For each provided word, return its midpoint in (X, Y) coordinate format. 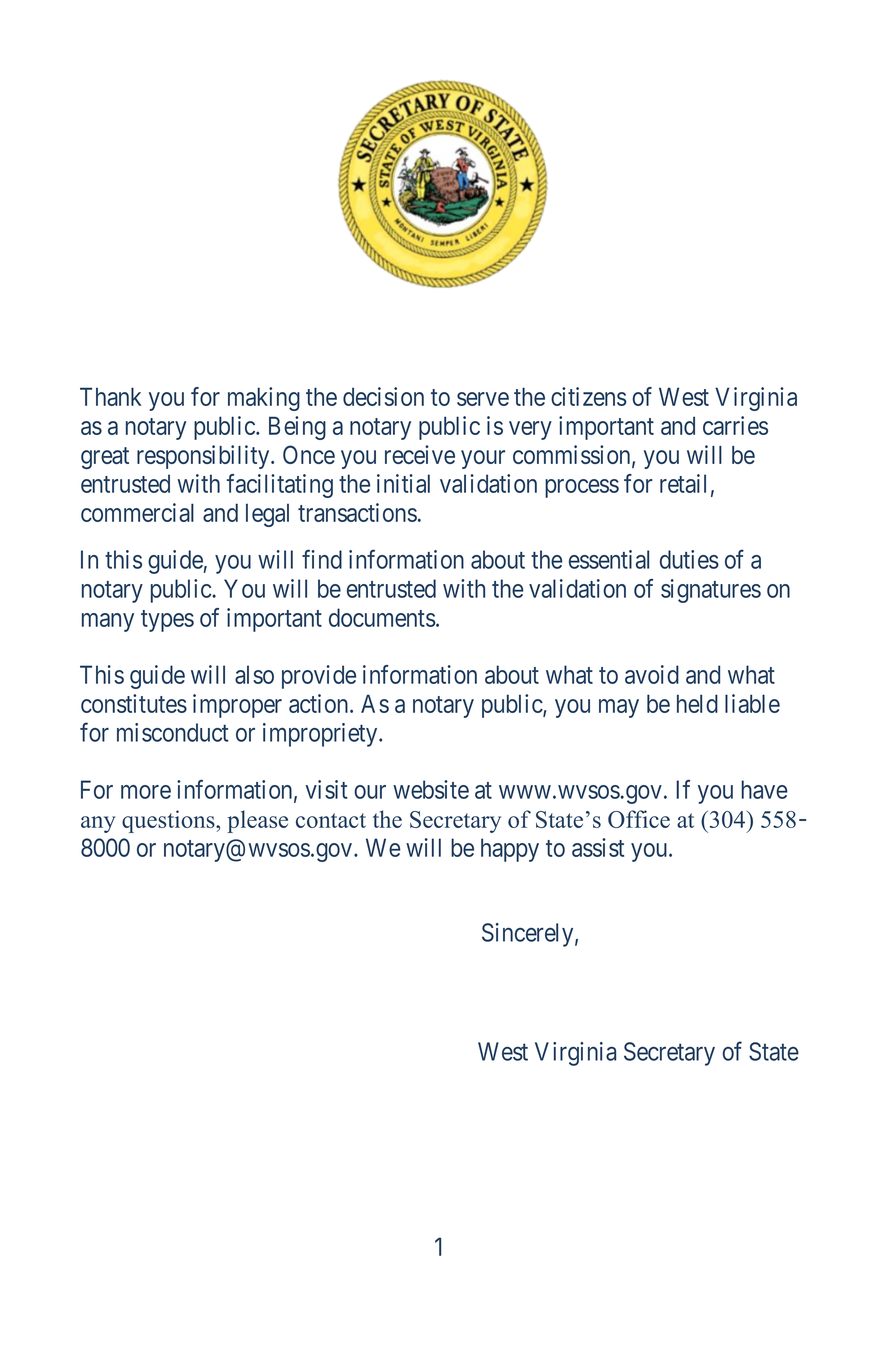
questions (169, 821)
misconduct (173, 732)
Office (639, 819)
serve (483, 399)
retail (683, 483)
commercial (137, 512)
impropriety (321, 735)
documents (382, 617)
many (108, 622)
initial (403, 483)
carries (735, 425)
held (697, 703)
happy (510, 850)
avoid (652, 674)
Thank (110, 396)
